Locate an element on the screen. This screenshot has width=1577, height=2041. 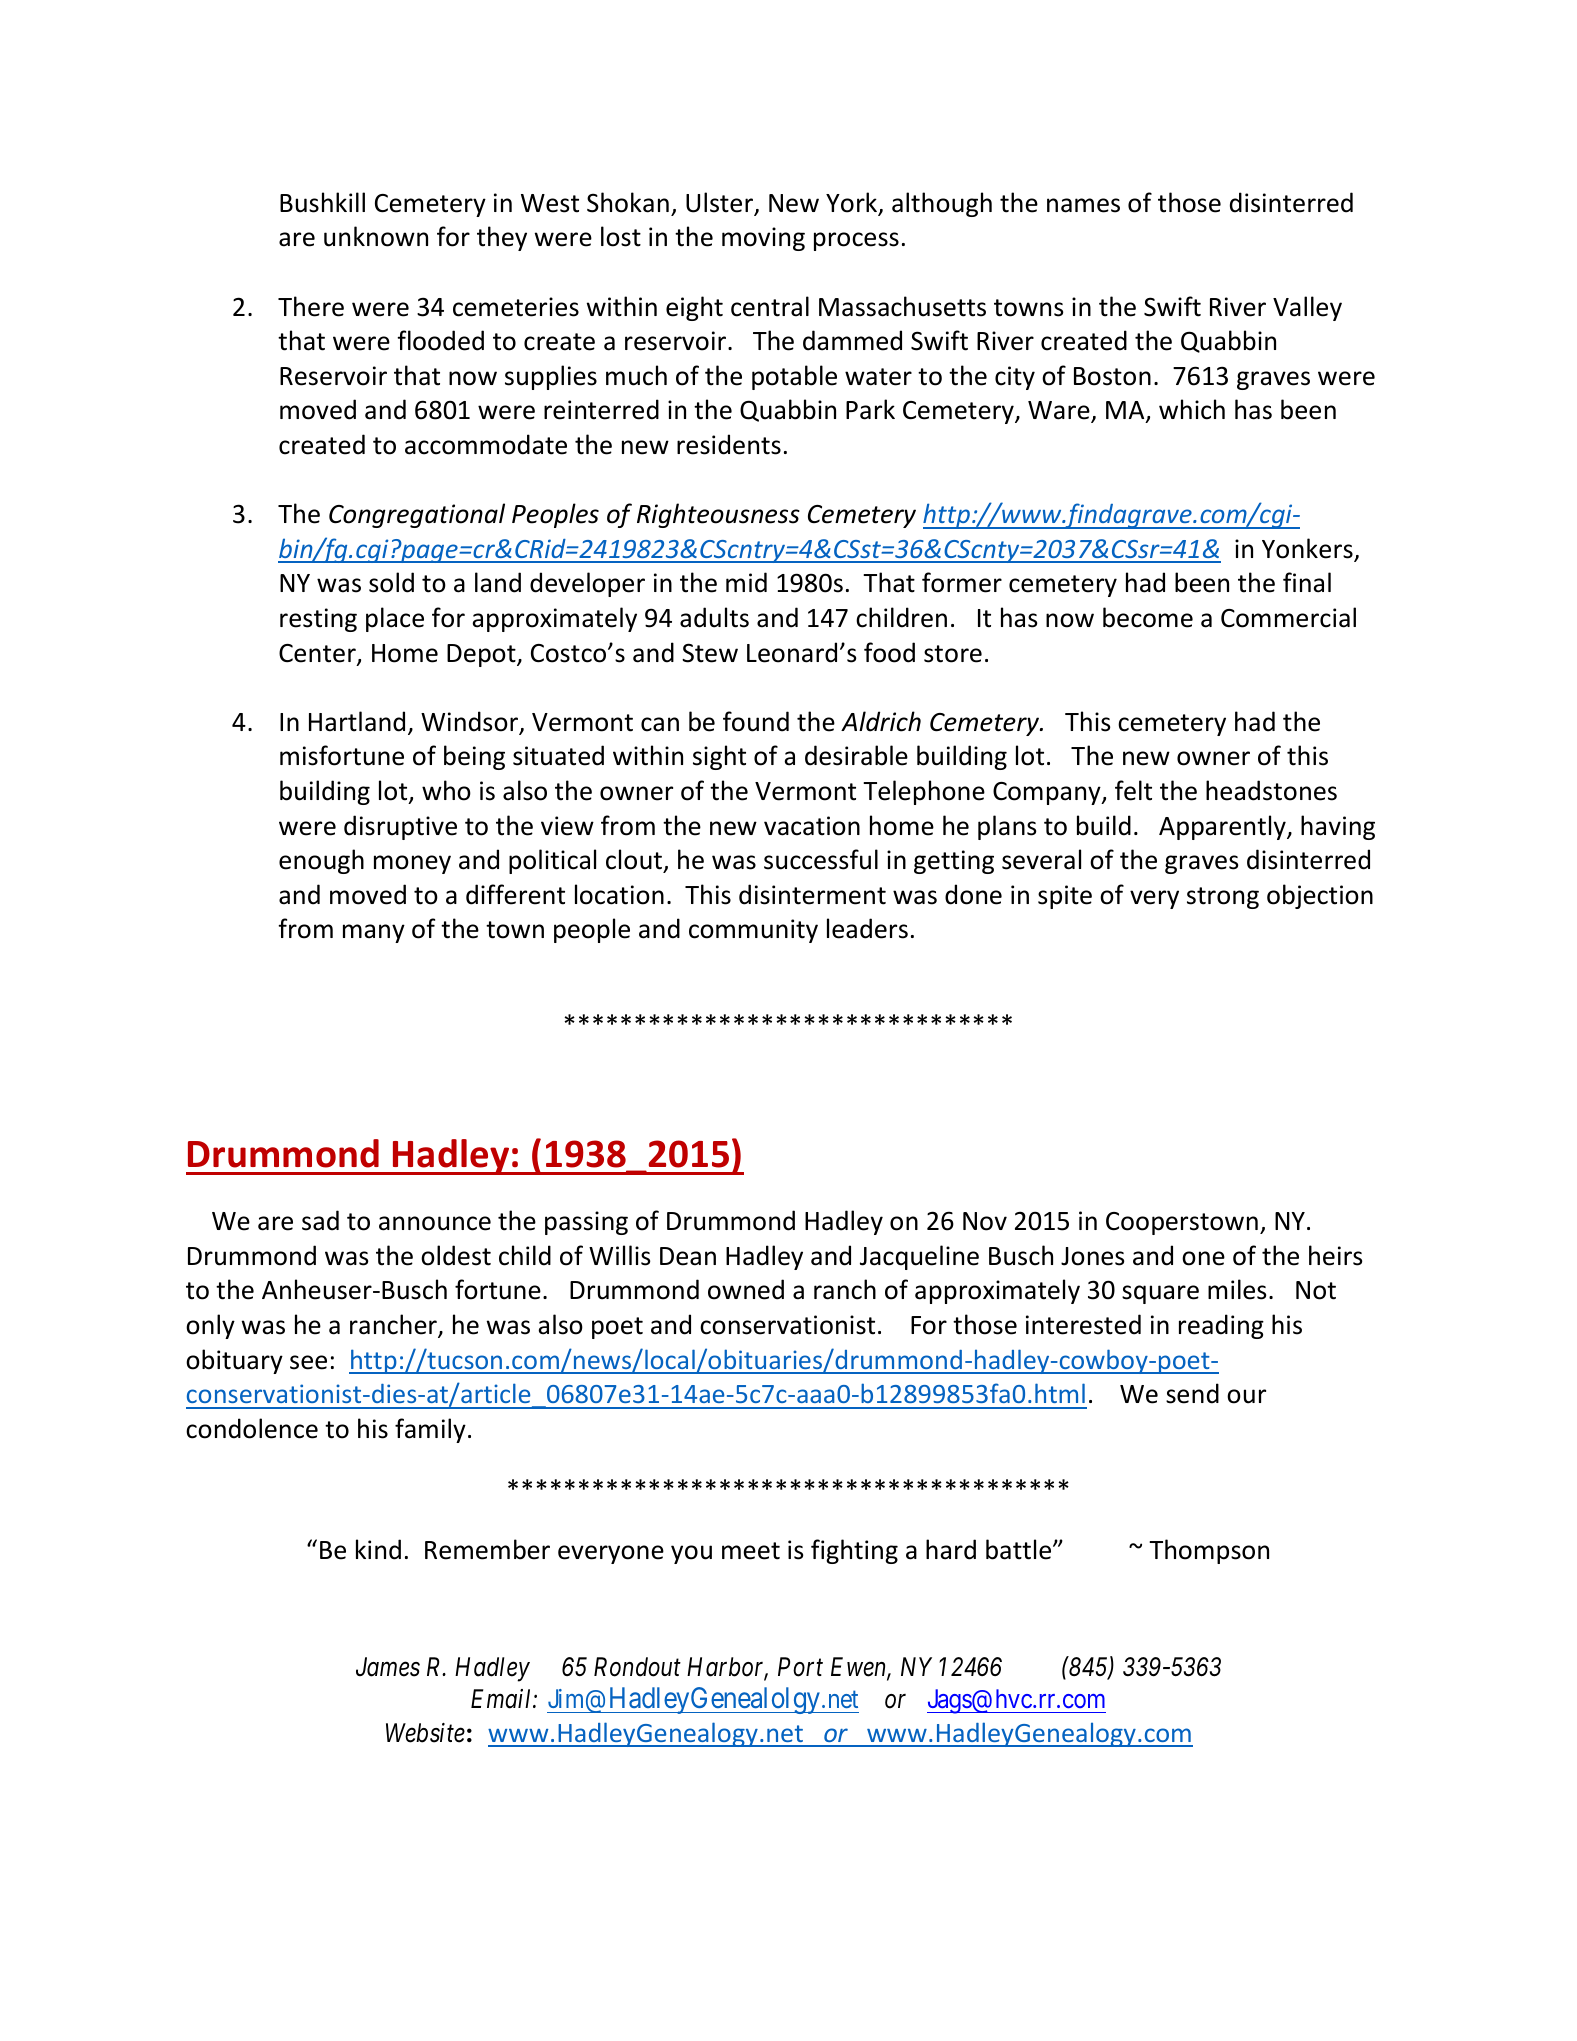
names is located at coordinates (1083, 205).
